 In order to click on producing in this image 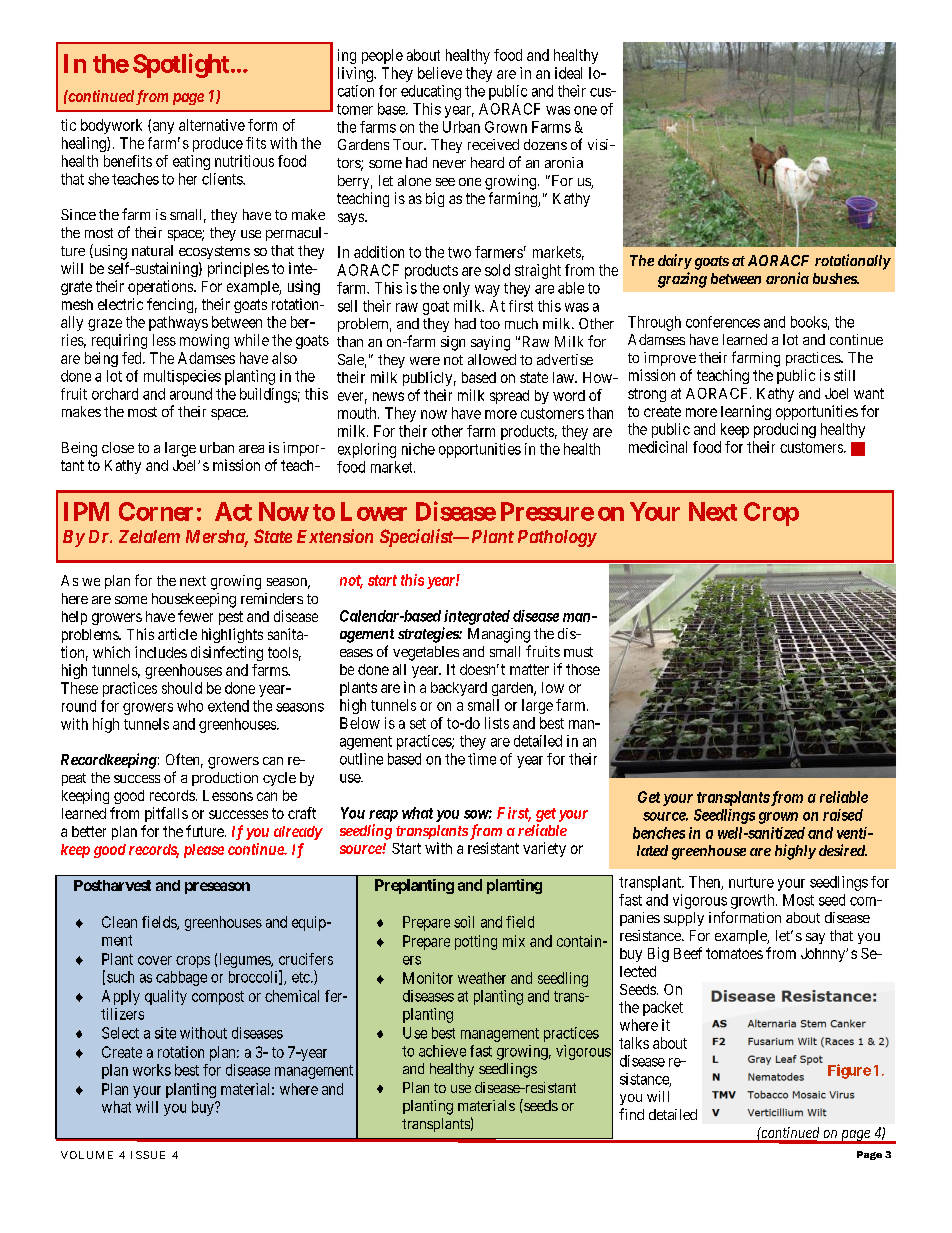, I will do `click(785, 430)`.
